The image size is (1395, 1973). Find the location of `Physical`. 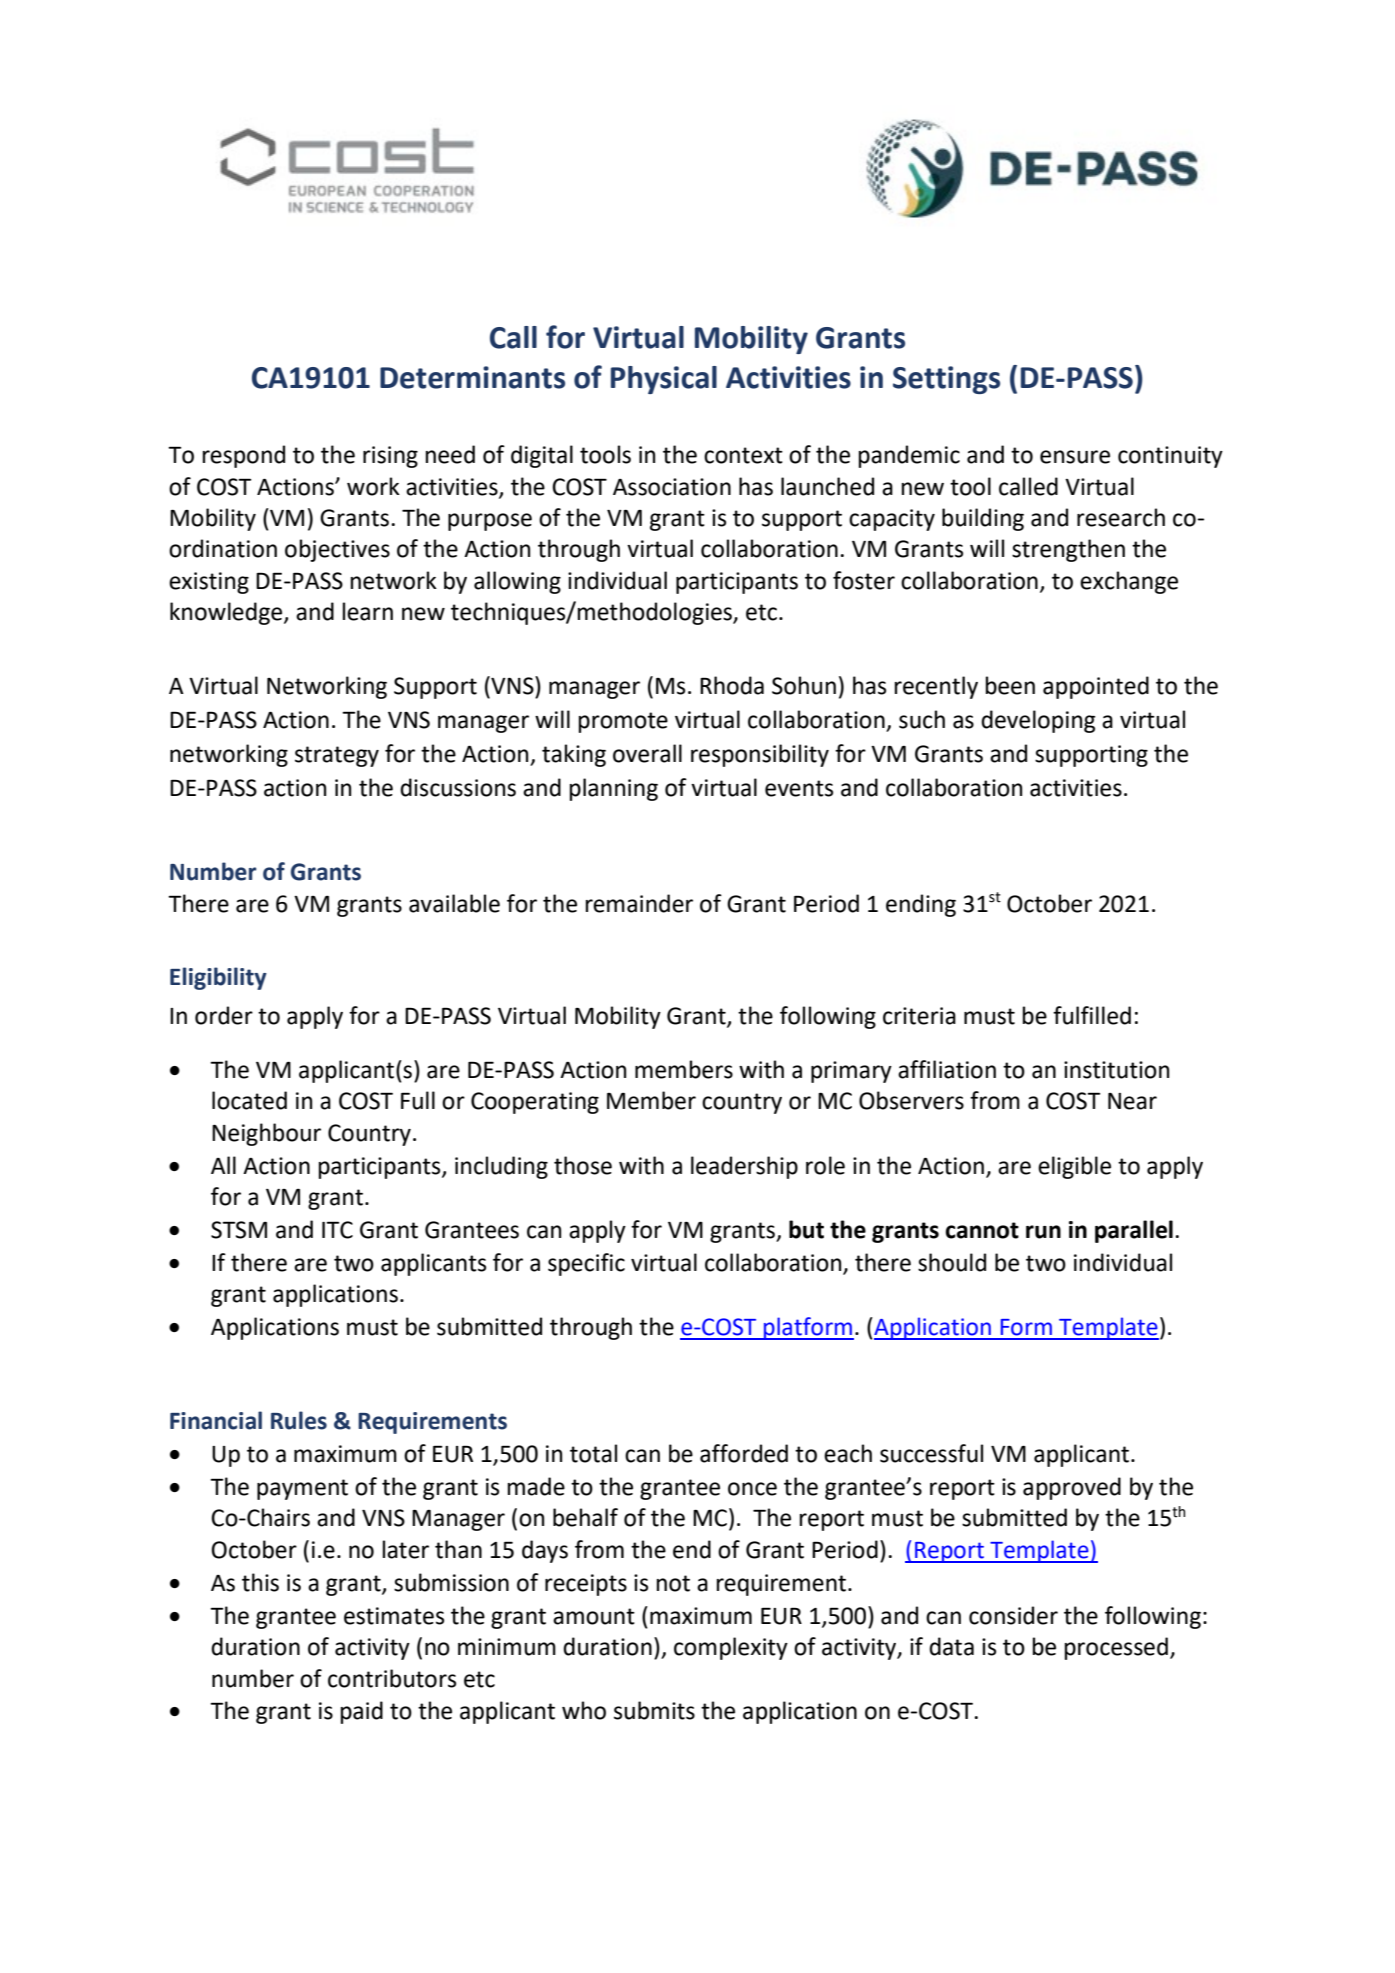

Physical is located at coordinates (664, 380).
